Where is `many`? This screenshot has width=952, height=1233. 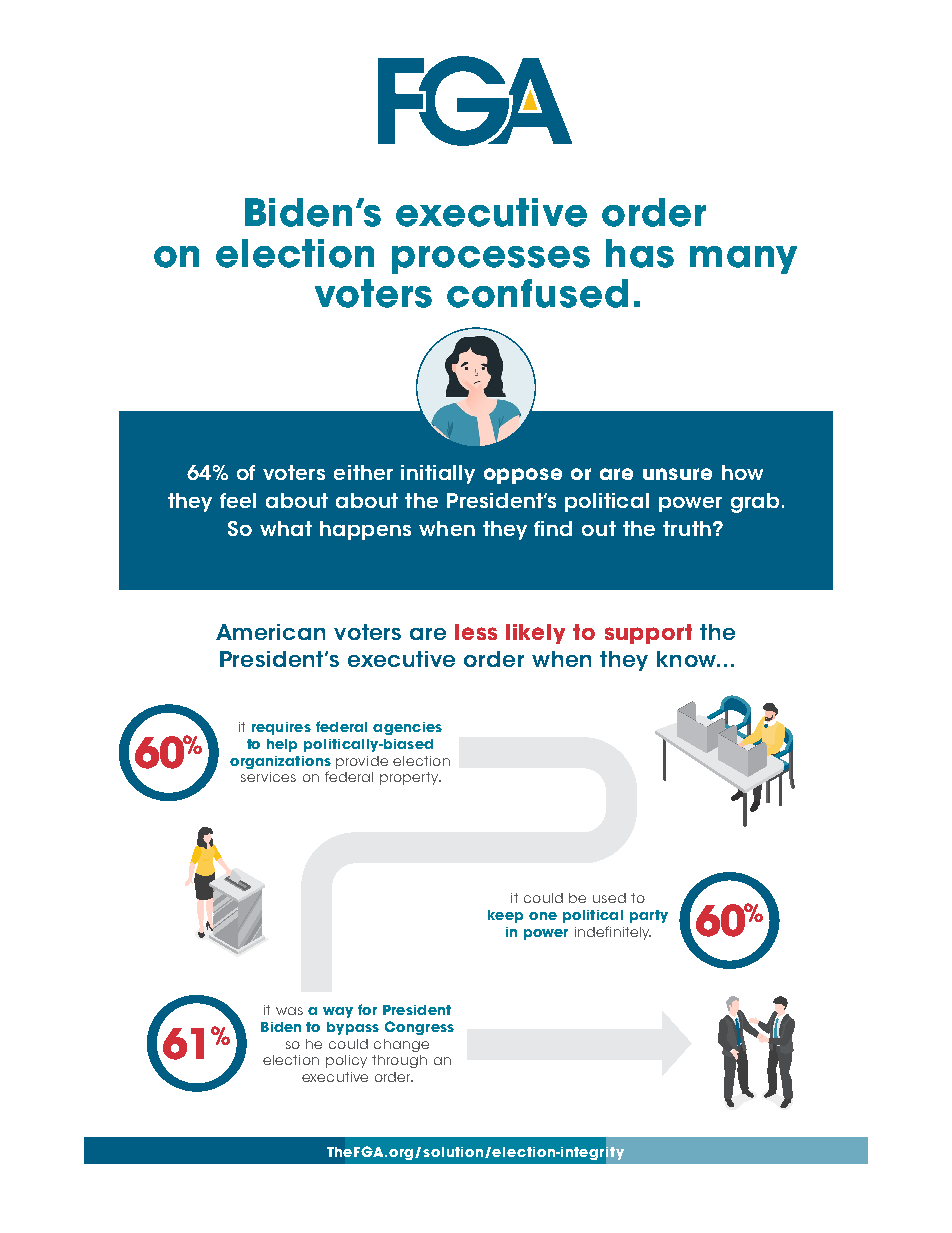
many is located at coordinates (743, 260).
